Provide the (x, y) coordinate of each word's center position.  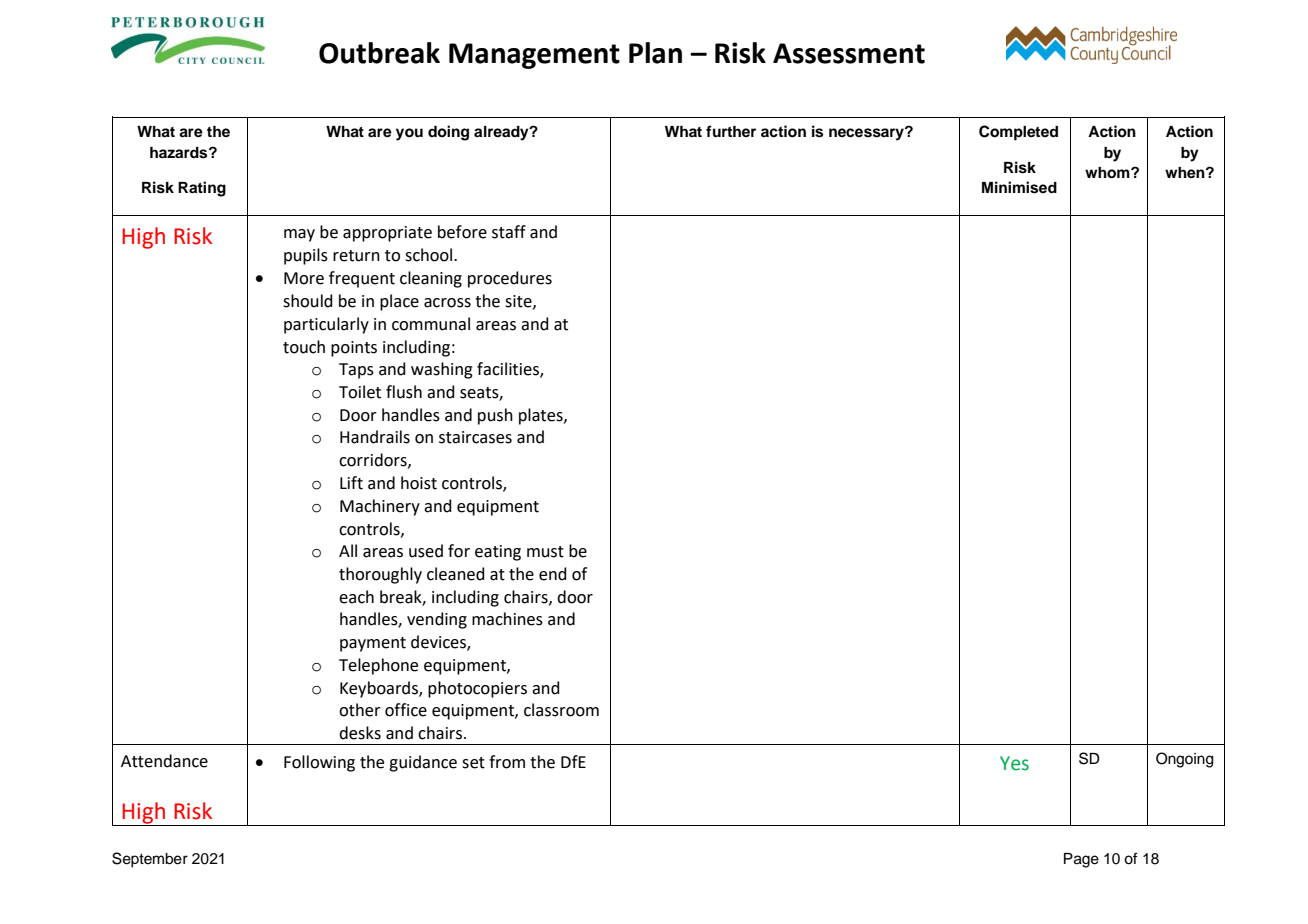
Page (1081, 860)
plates (542, 416)
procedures (510, 279)
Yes (1014, 763)
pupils (306, 256)
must (545, 552)
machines (507, 619)
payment (373, 644)
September (150, 860)
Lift (351, 483)
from (507, 762)
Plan (655, 53)
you (409, 134)
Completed (1018, 133)
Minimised (1019, 187)
